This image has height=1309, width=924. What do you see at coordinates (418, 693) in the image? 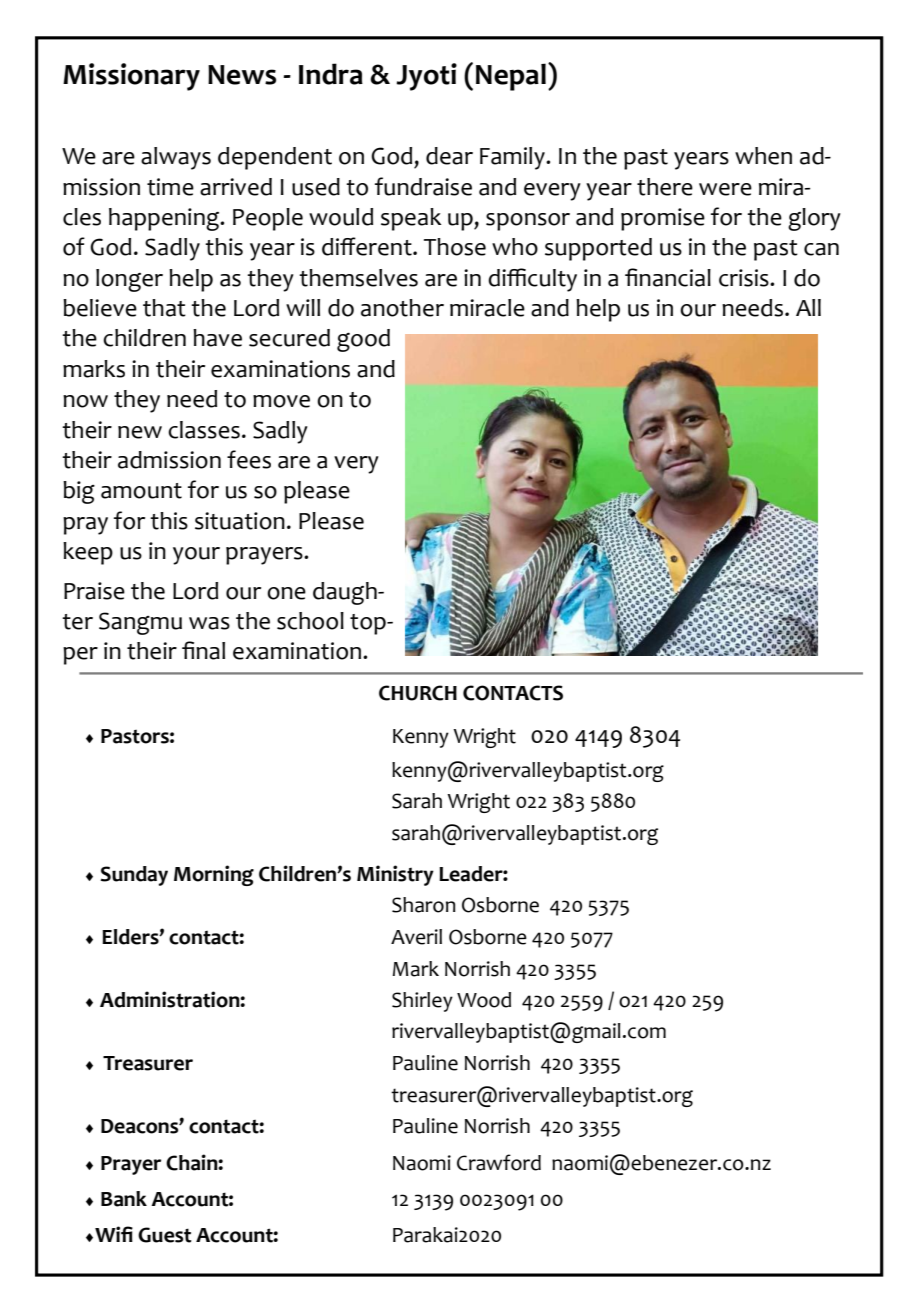
I see `CHURCH` at bounding box center [418, 693].
